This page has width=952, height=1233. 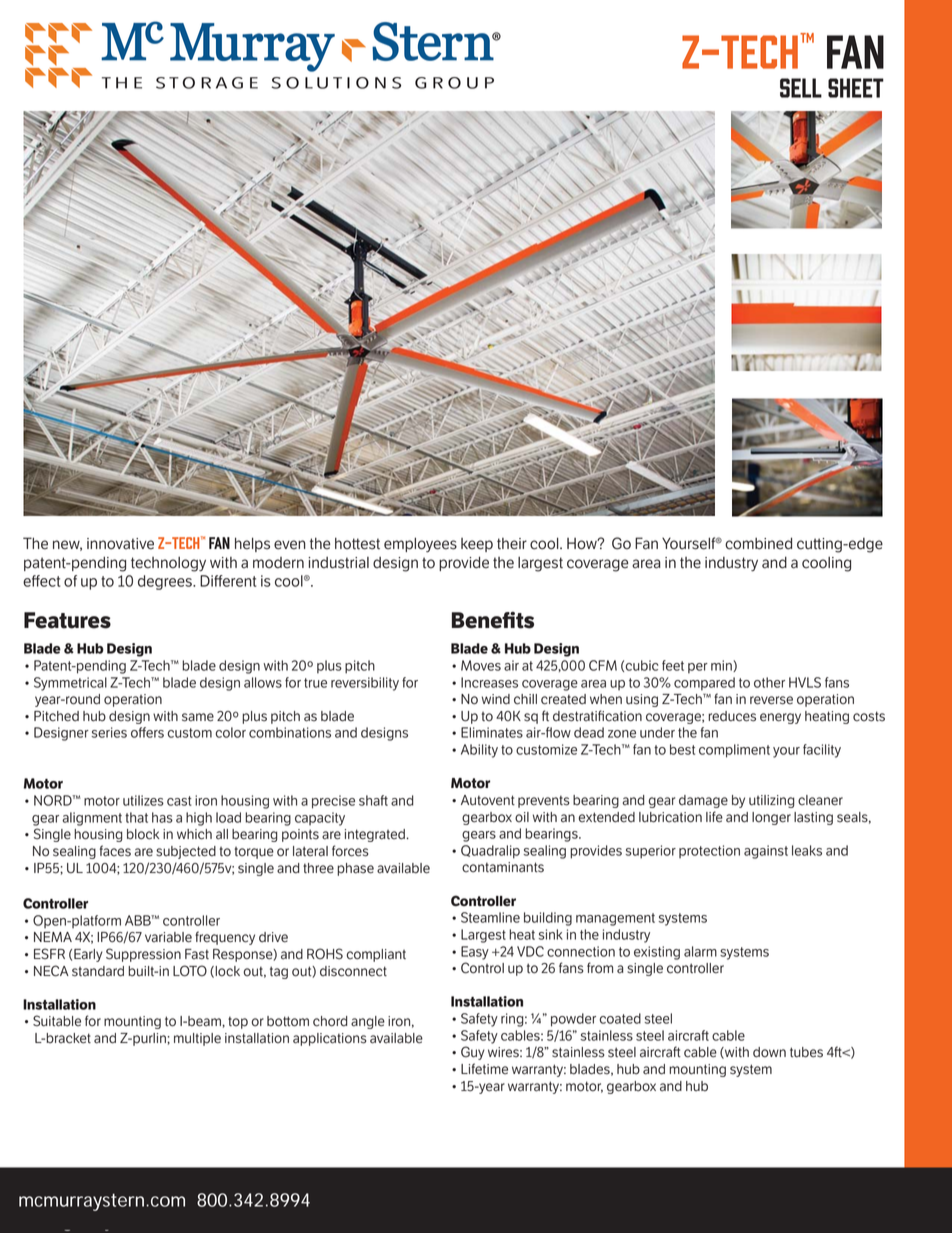 What do you see at coordinates (673, 665) in the page?
I see `feet` at bounding box center [673, 665].
